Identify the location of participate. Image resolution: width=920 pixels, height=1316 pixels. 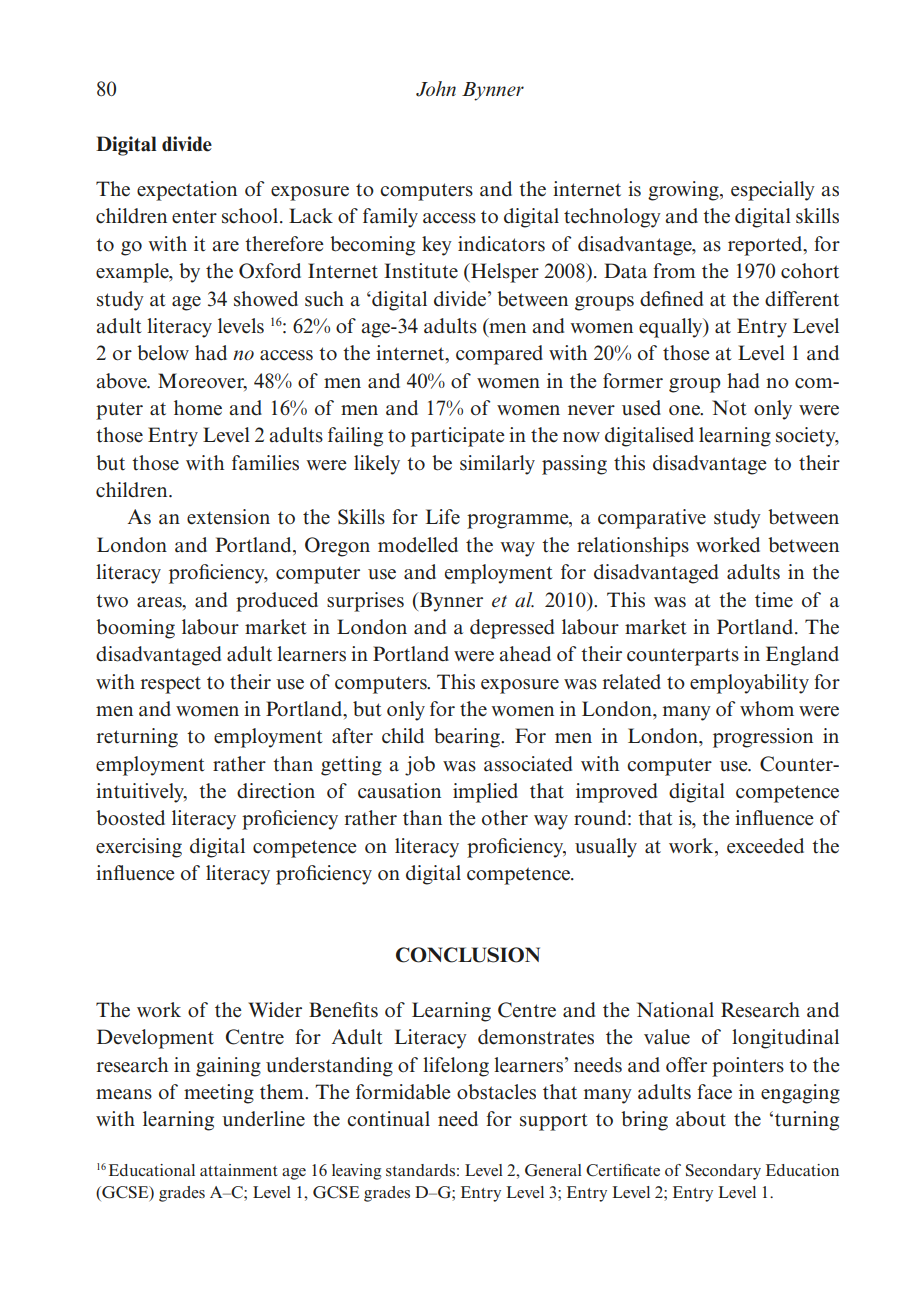
(458, 437).
